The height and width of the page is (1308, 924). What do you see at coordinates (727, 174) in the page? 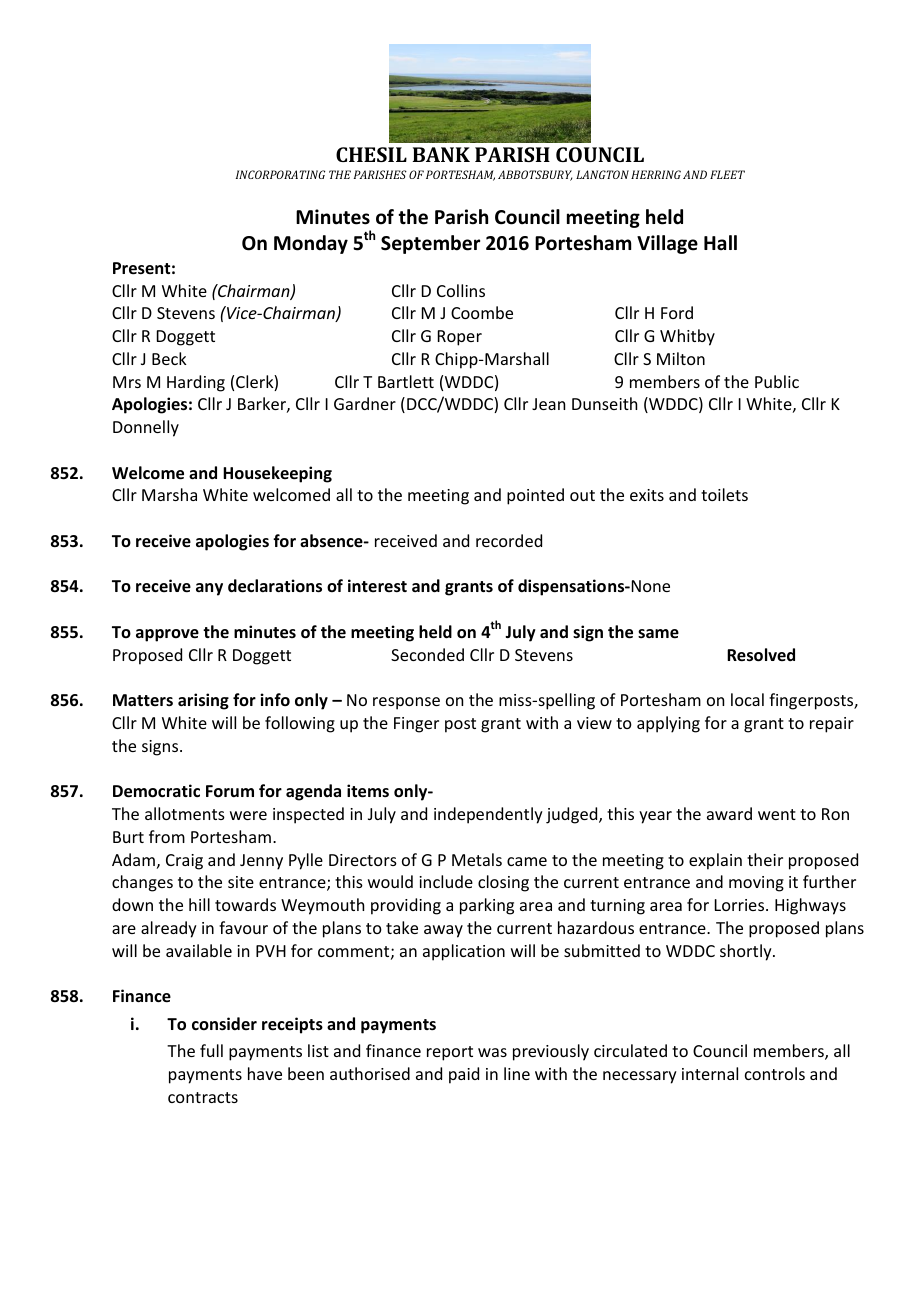
I see `FLEET` at bounding box center [727, 174].
